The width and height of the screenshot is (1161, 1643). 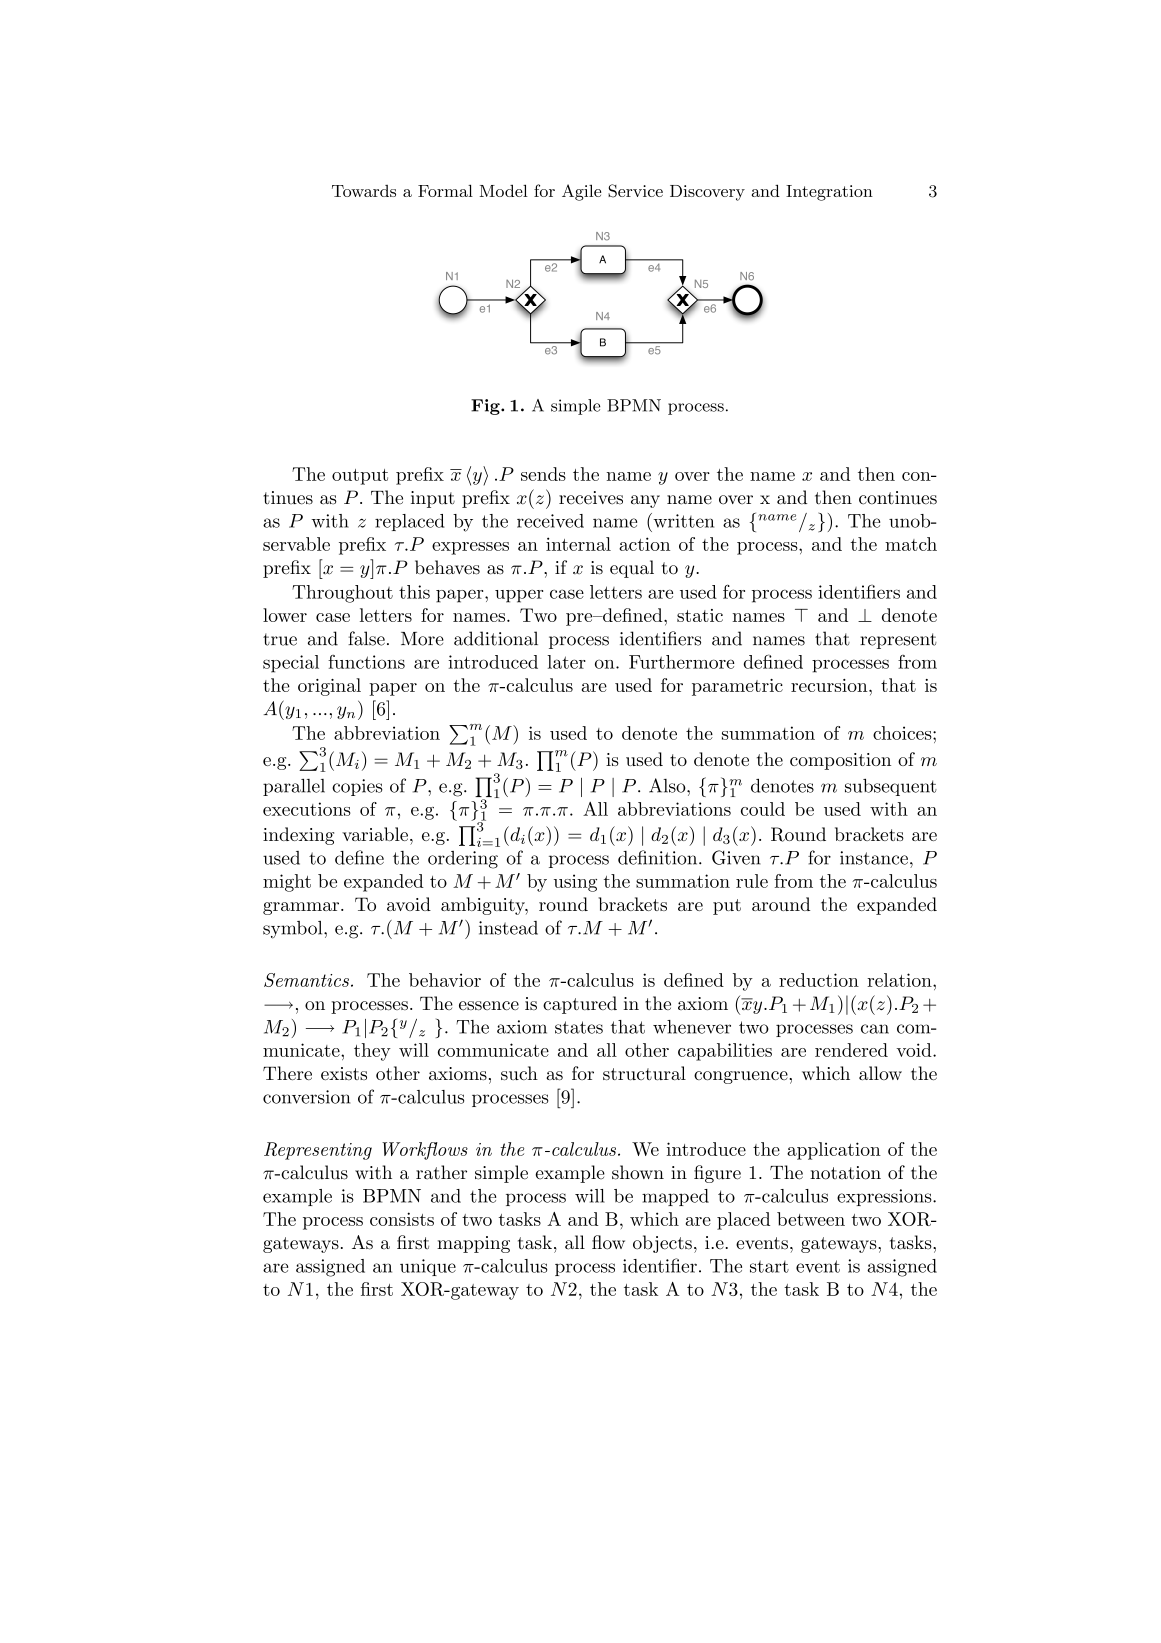 I want to click on later, so click(x=566, y=662).
